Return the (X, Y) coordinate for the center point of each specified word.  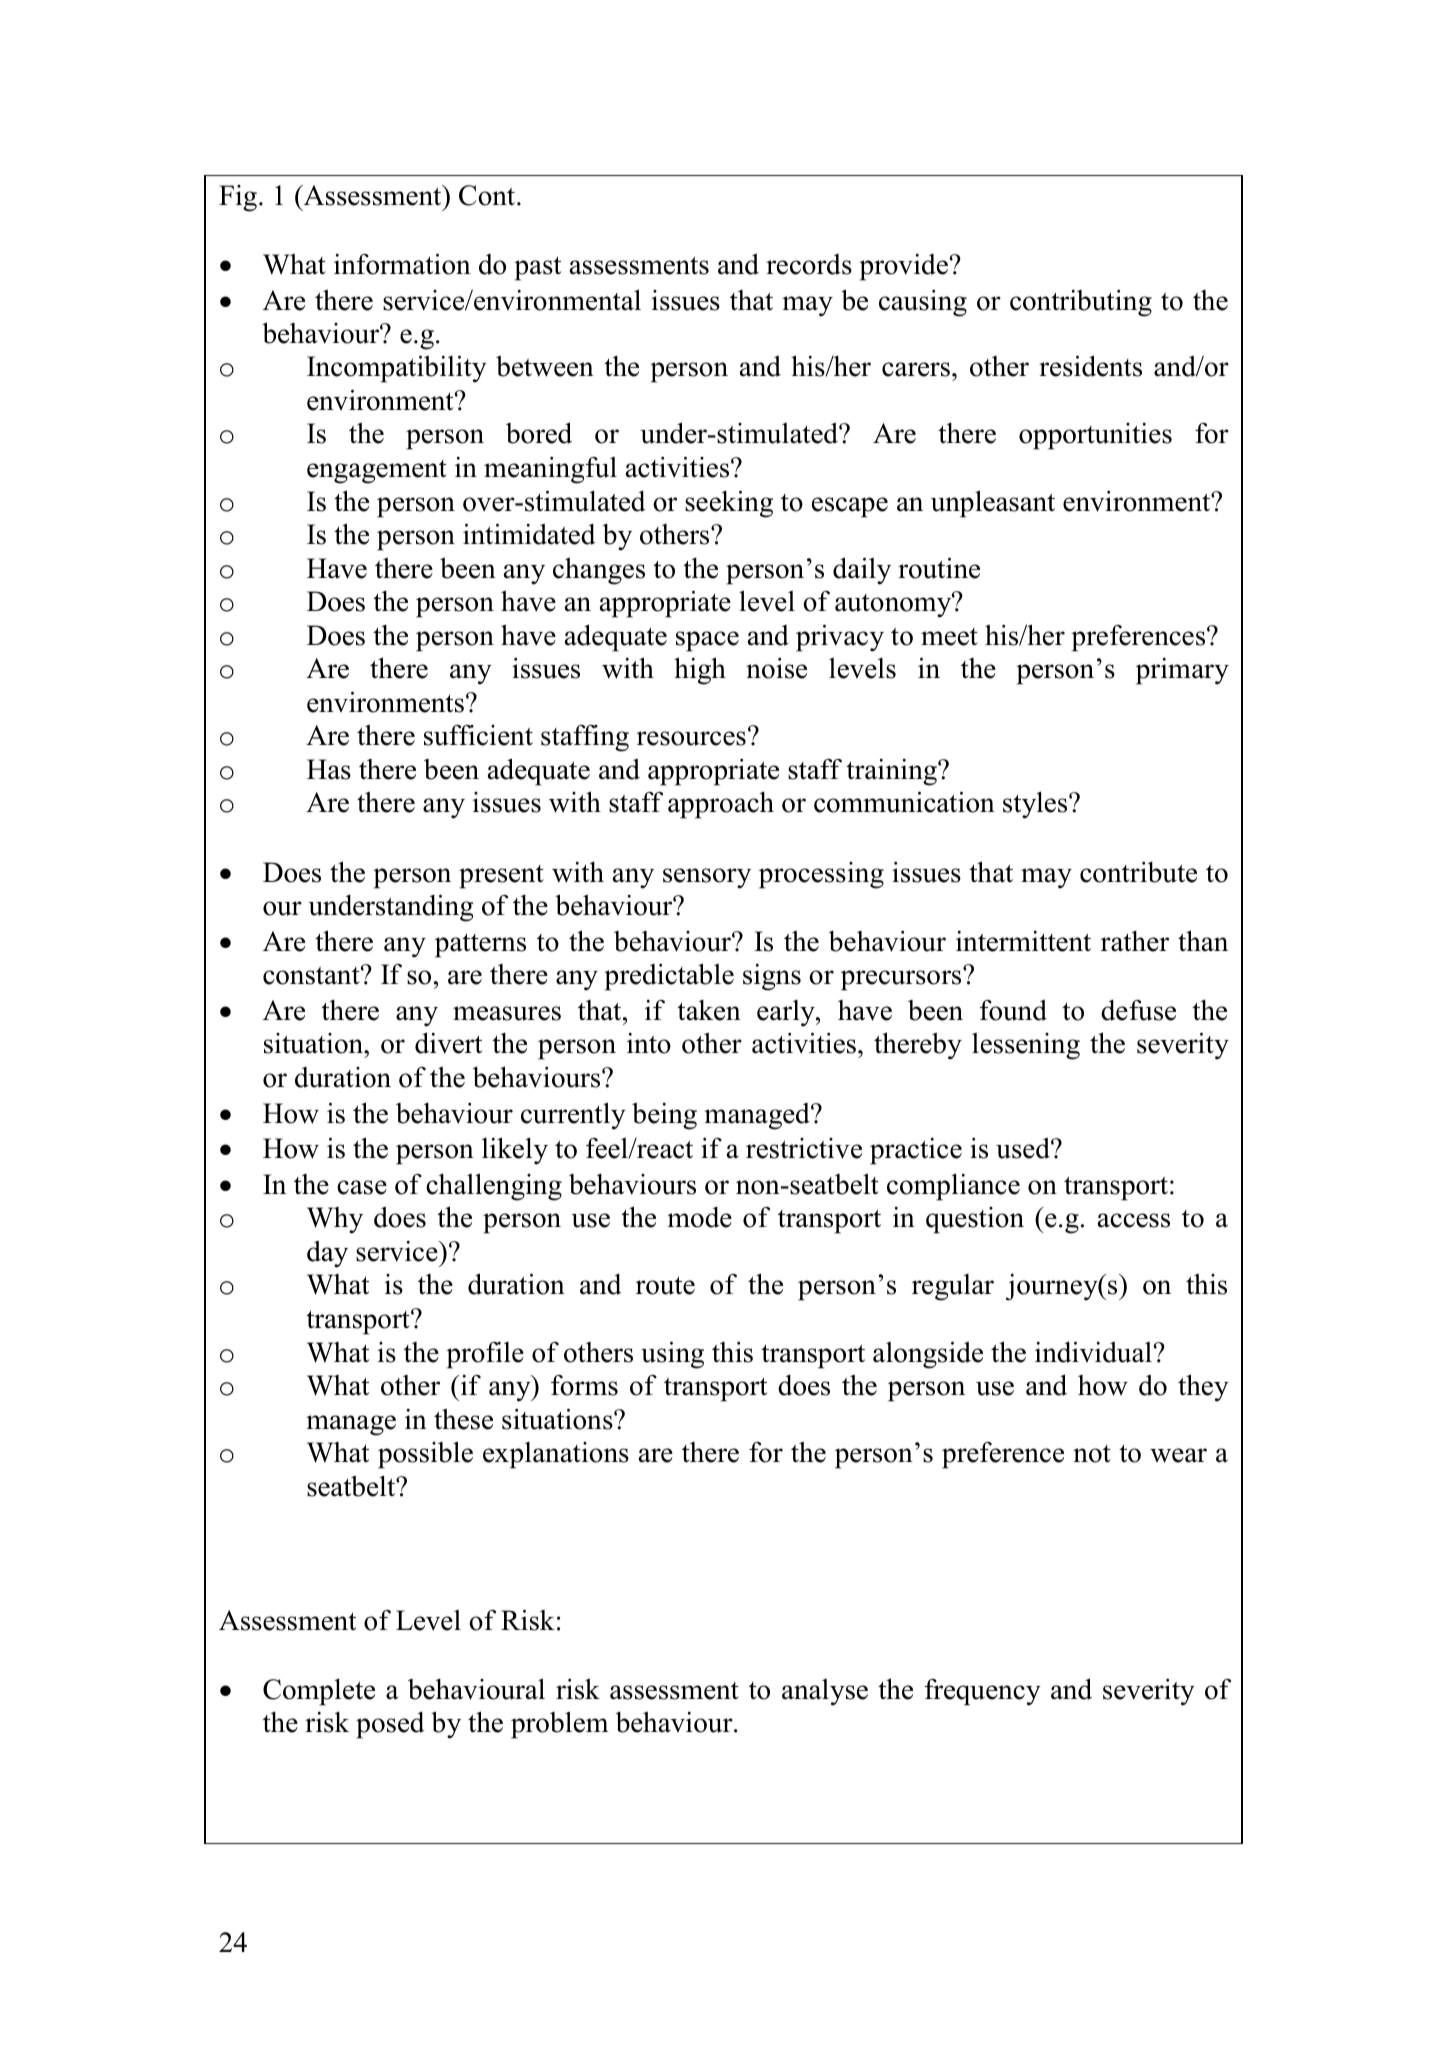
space (707, 641)
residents (1090, 366)
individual (1093, 1352)
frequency (983, 1692)
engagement (377, 472)
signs (772, 977)
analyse (825, 1692)
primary (1182, 671)
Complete (319, 1692)
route (665, 1286)
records (809, 264)
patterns (480, 946)
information (402, 264)
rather (1135, 941)
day (327, 1254)
